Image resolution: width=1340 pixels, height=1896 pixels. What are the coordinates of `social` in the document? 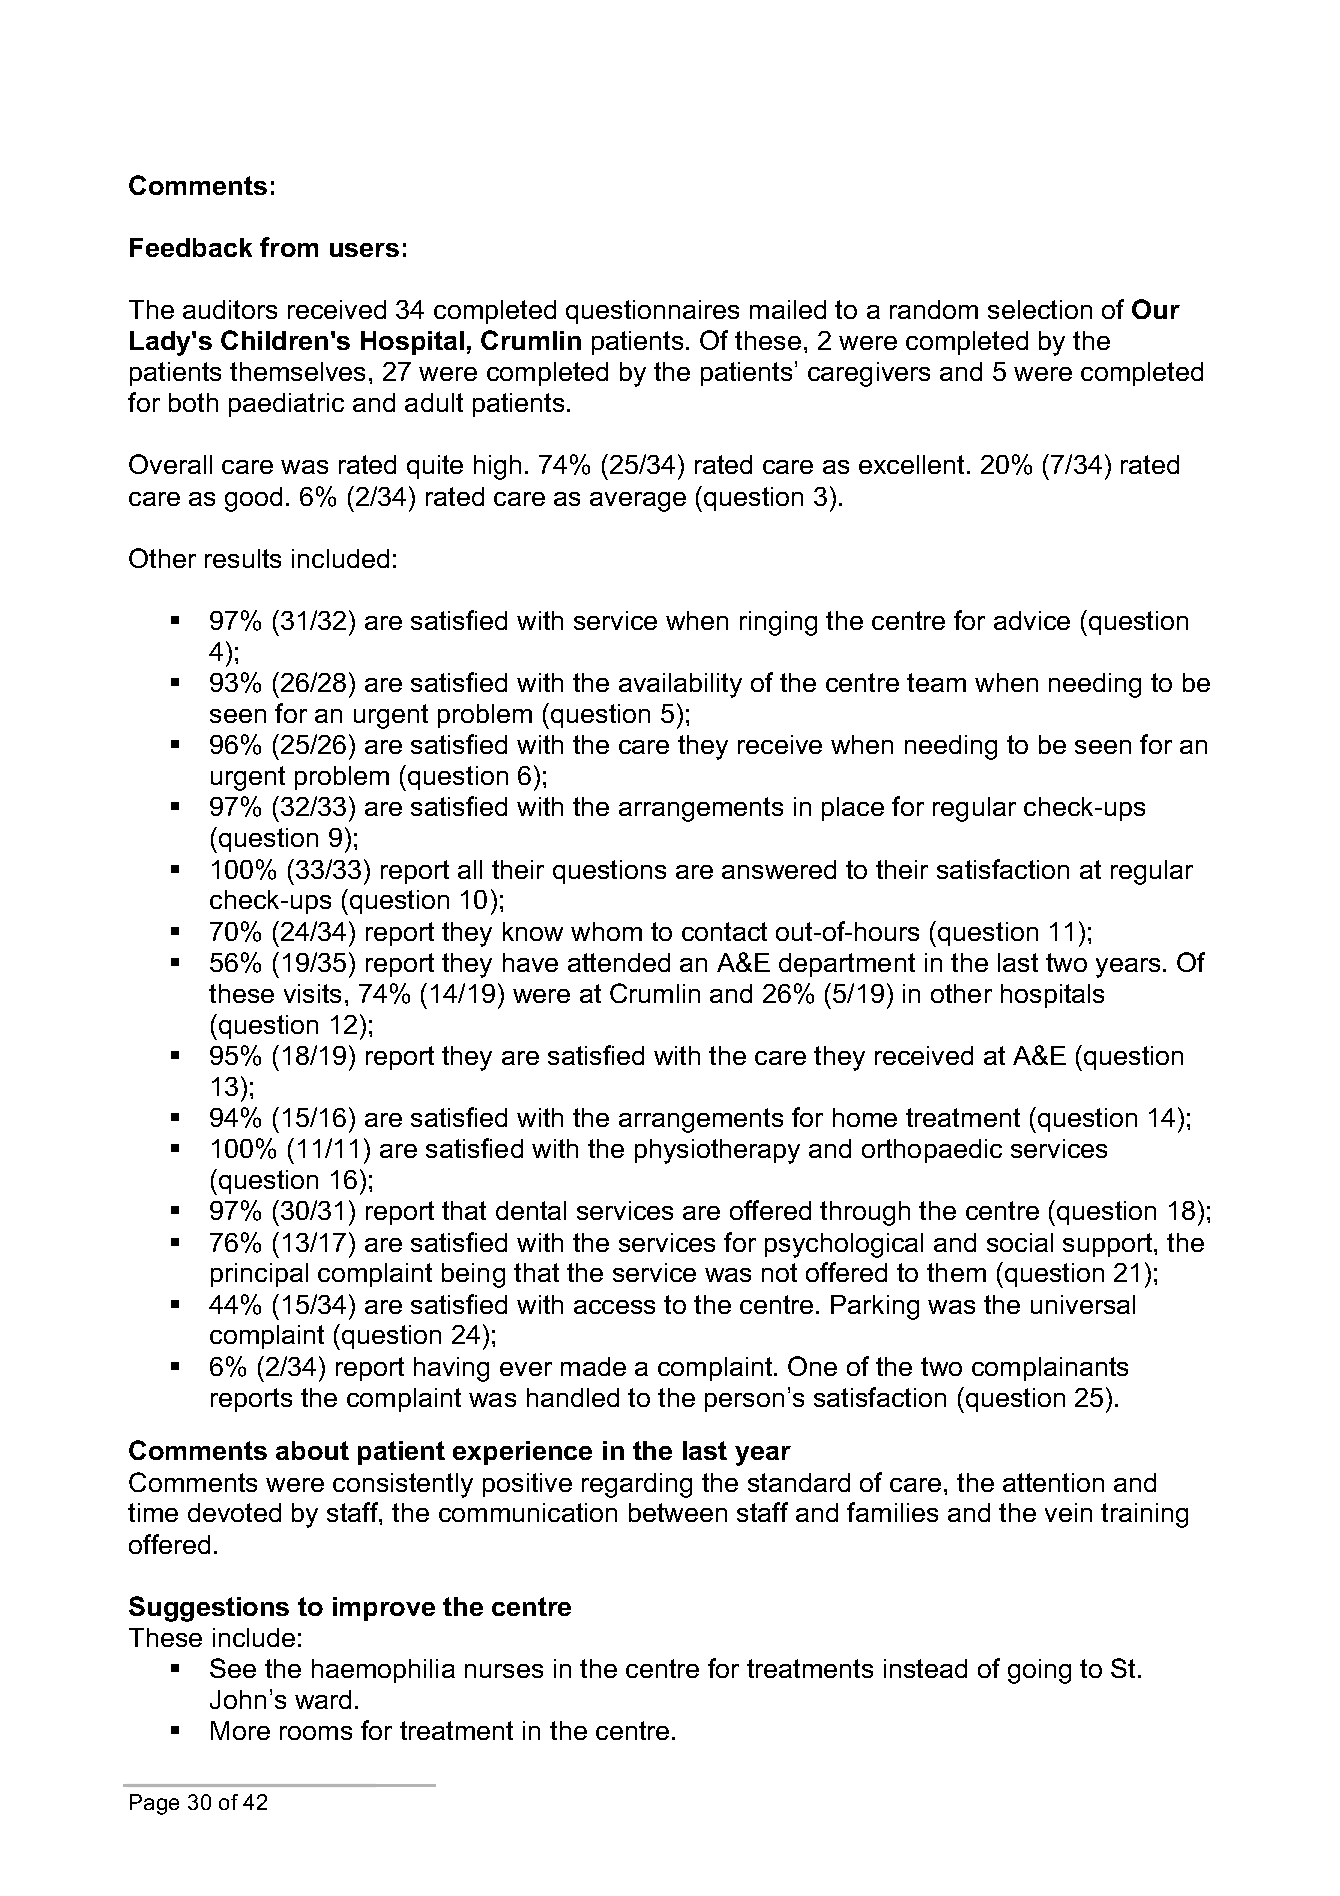 It's located at (1020, 1242).
